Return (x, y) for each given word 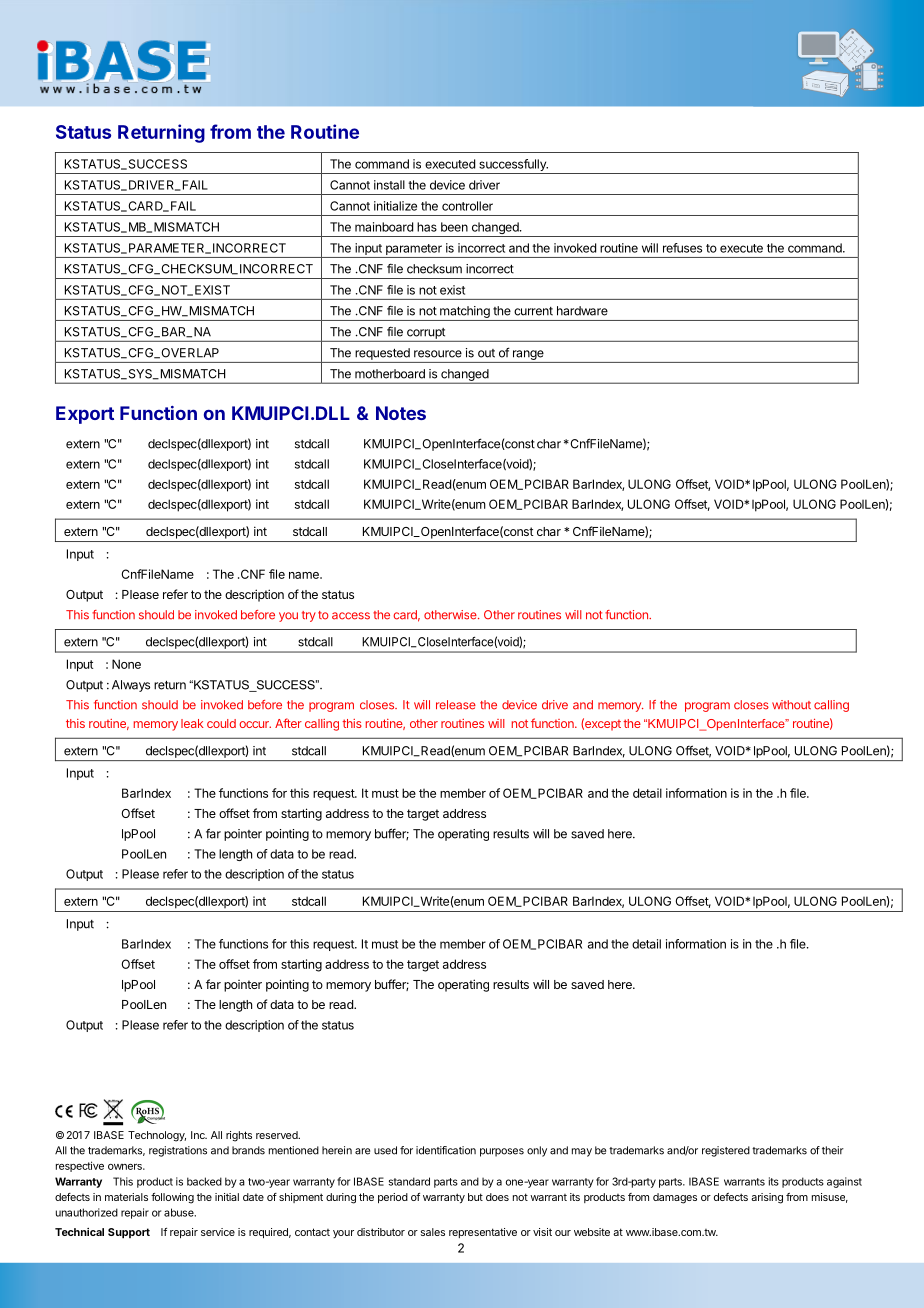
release (456, 705)
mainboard (384, 227)
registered (726, 1151)
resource (438, 354)
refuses (682, 248)
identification (446, 1150)
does (497, 1197)
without (791, 705)
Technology (157, 1136)
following (172, 1198)
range (528, 355)
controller (467, 206)
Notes (401, 413)
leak (192, 723)
